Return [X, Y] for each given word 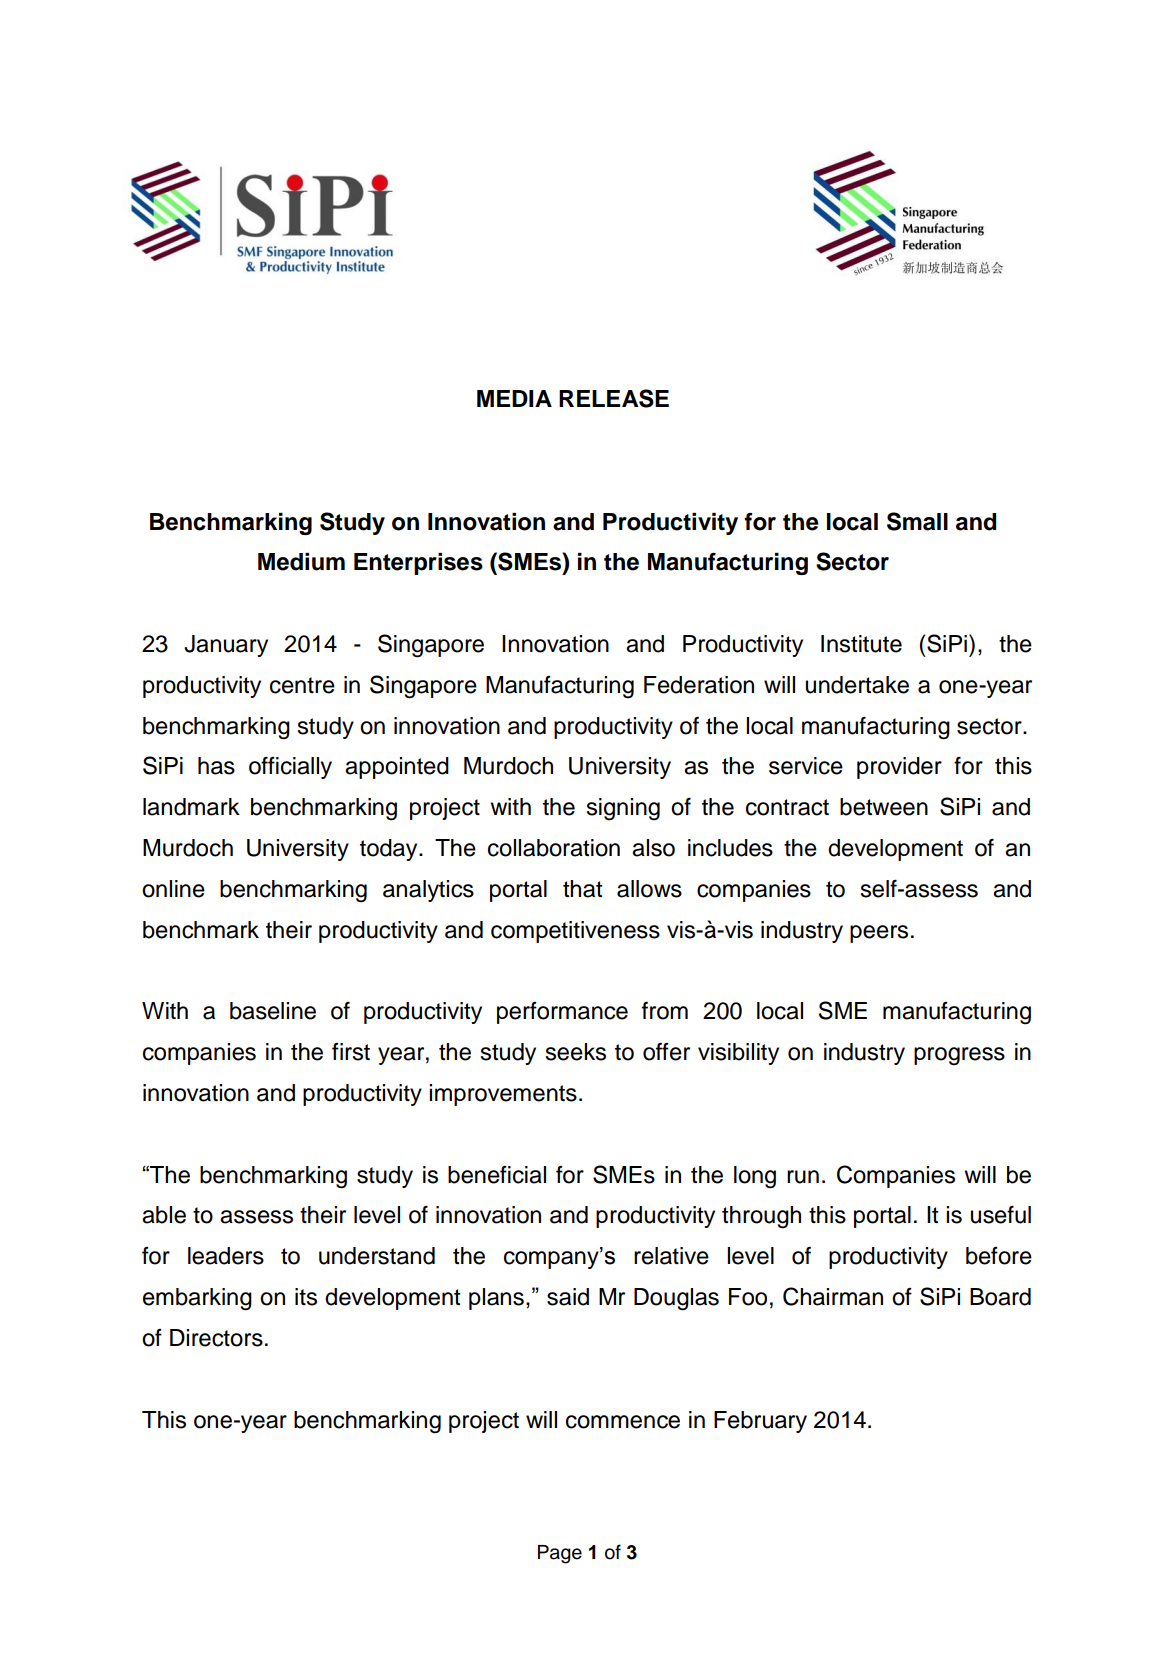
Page [560, 1554]
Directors [216, 1338]
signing [623, 809]
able [164, 1215]
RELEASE [614, 398]
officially [290, 767]
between [884, 807]
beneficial [497, 1175]
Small [917, 521]
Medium [301, 562]
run [803, 1177]
